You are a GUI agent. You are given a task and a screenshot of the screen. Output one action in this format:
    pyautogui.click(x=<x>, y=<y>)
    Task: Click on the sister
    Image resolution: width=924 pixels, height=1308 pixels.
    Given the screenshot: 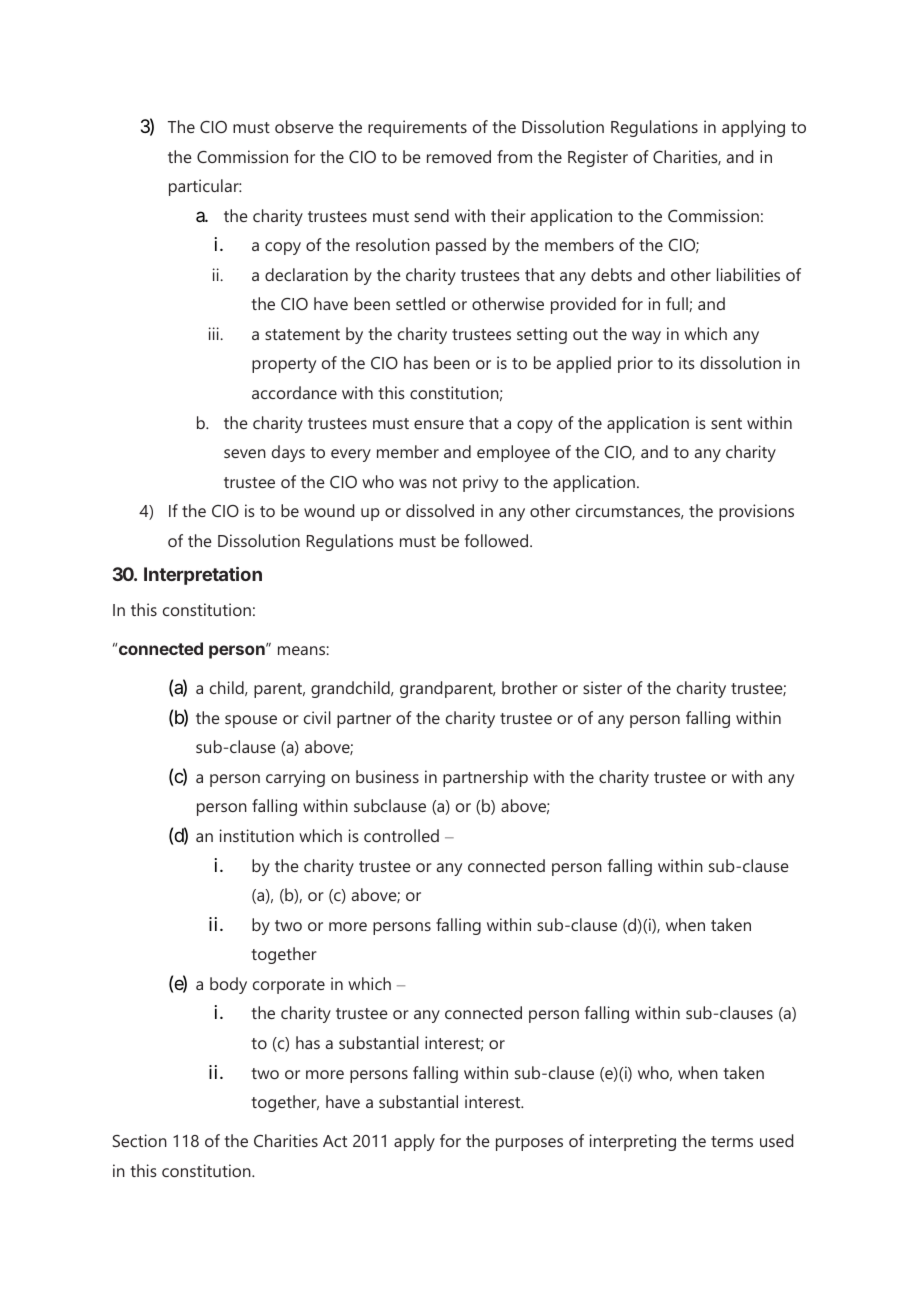 What is the action you would take?
    pyautogui.click(x=602, y=687)
